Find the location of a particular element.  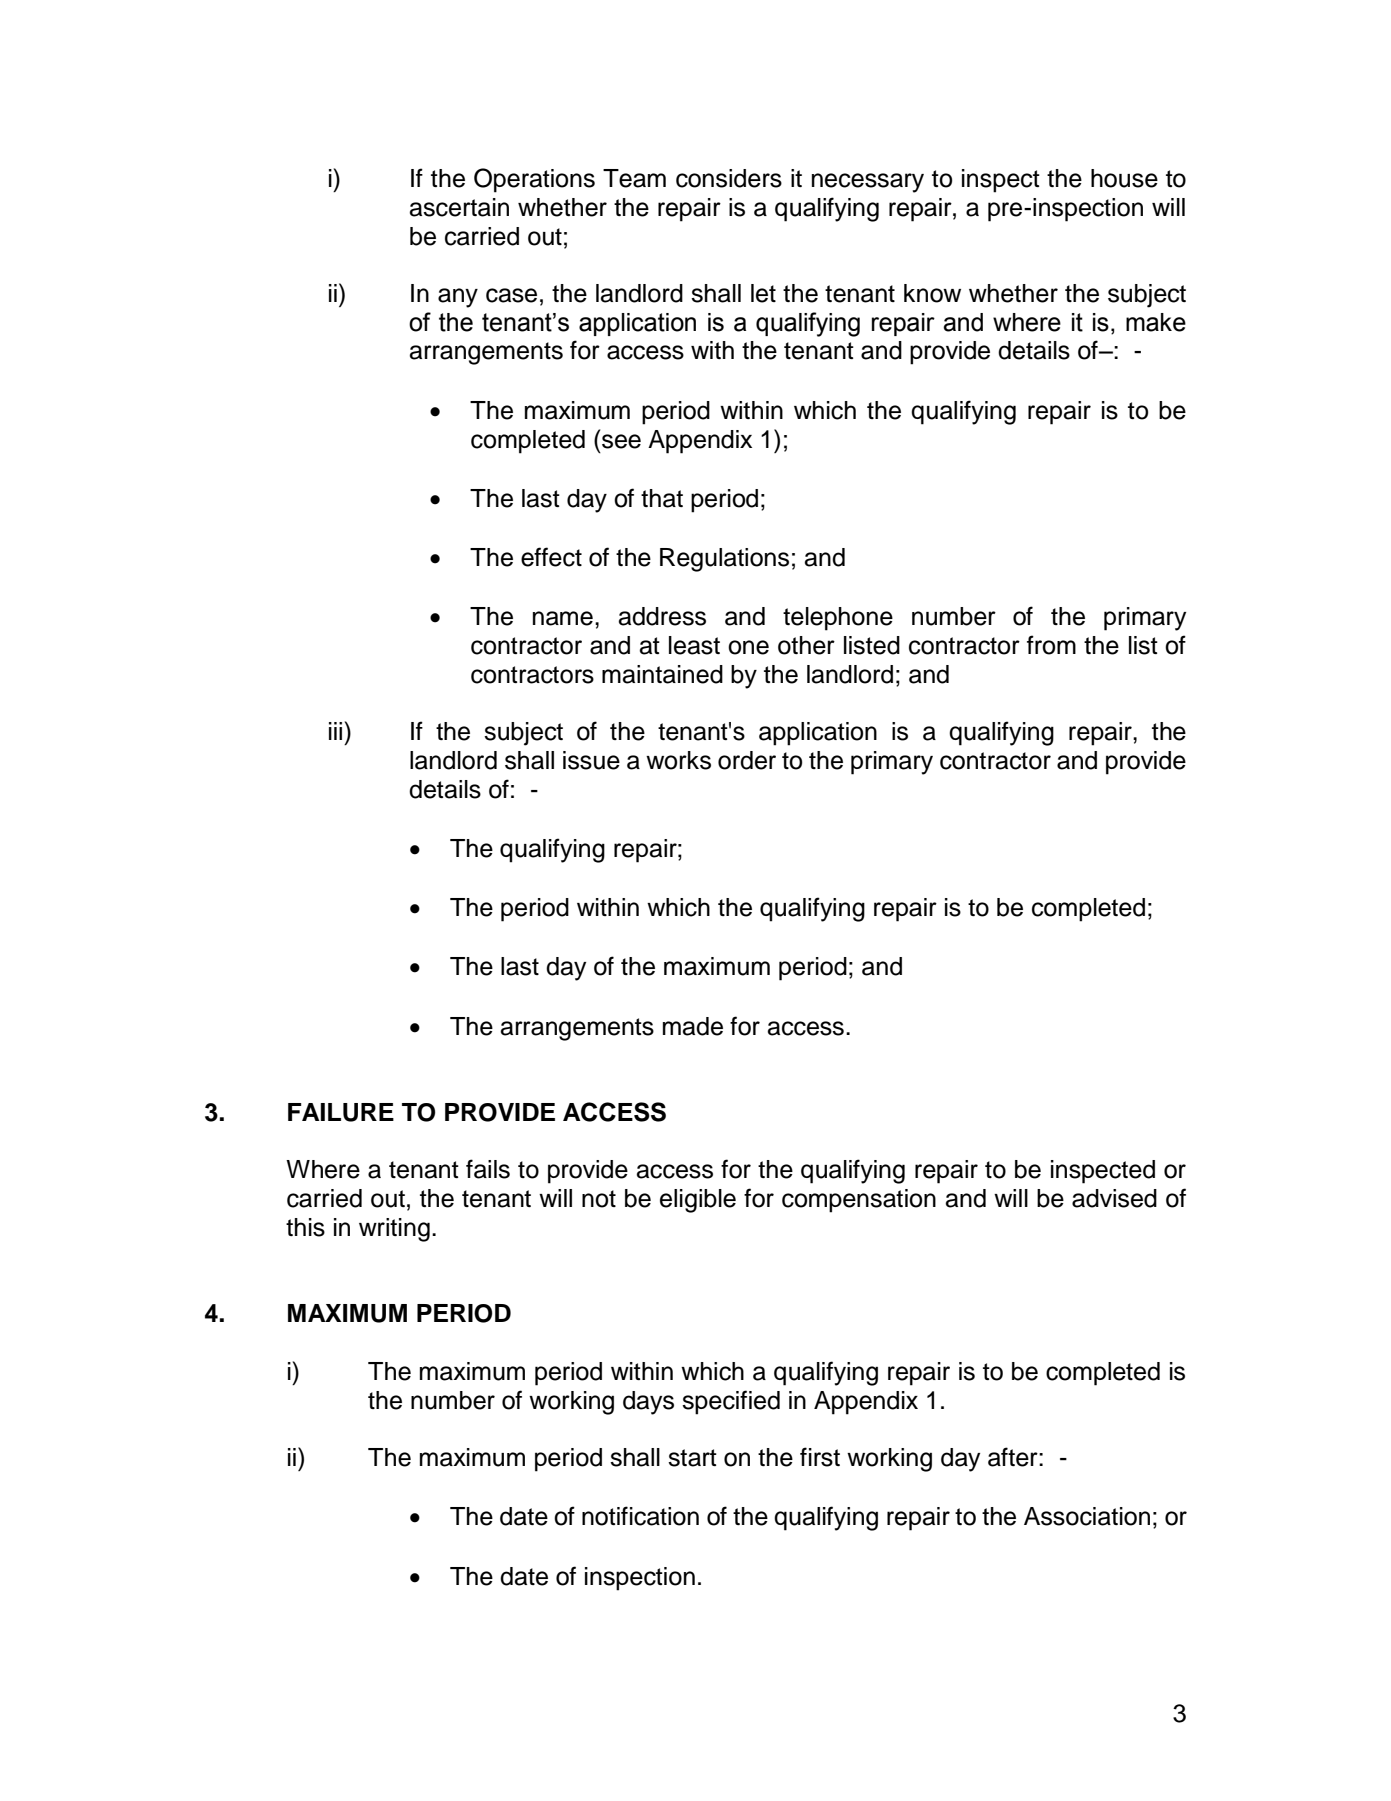

considers is located at coordinates (729, 178).
